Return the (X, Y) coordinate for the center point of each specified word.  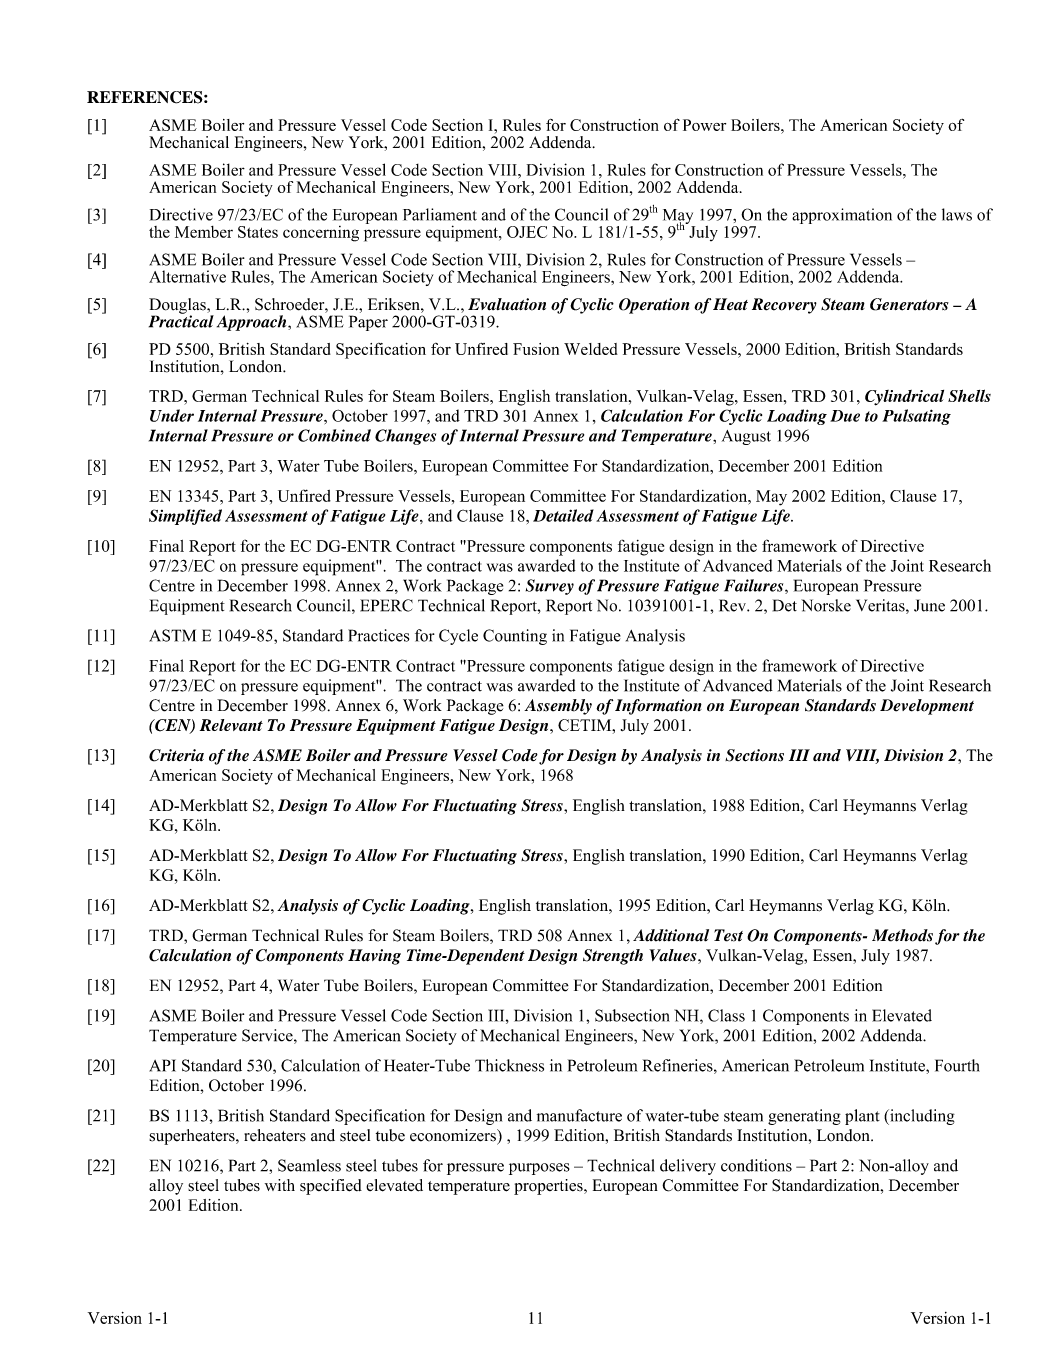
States (258, 232)
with (280, 1185)
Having (374, 957)
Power (704, 125)
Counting (515, 637)
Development (927, 707)
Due (845, 416)
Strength (613, 957)
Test (728, 935)
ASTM (172, 635)
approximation (842, 216)
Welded (591, 349)
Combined (334, 435)
